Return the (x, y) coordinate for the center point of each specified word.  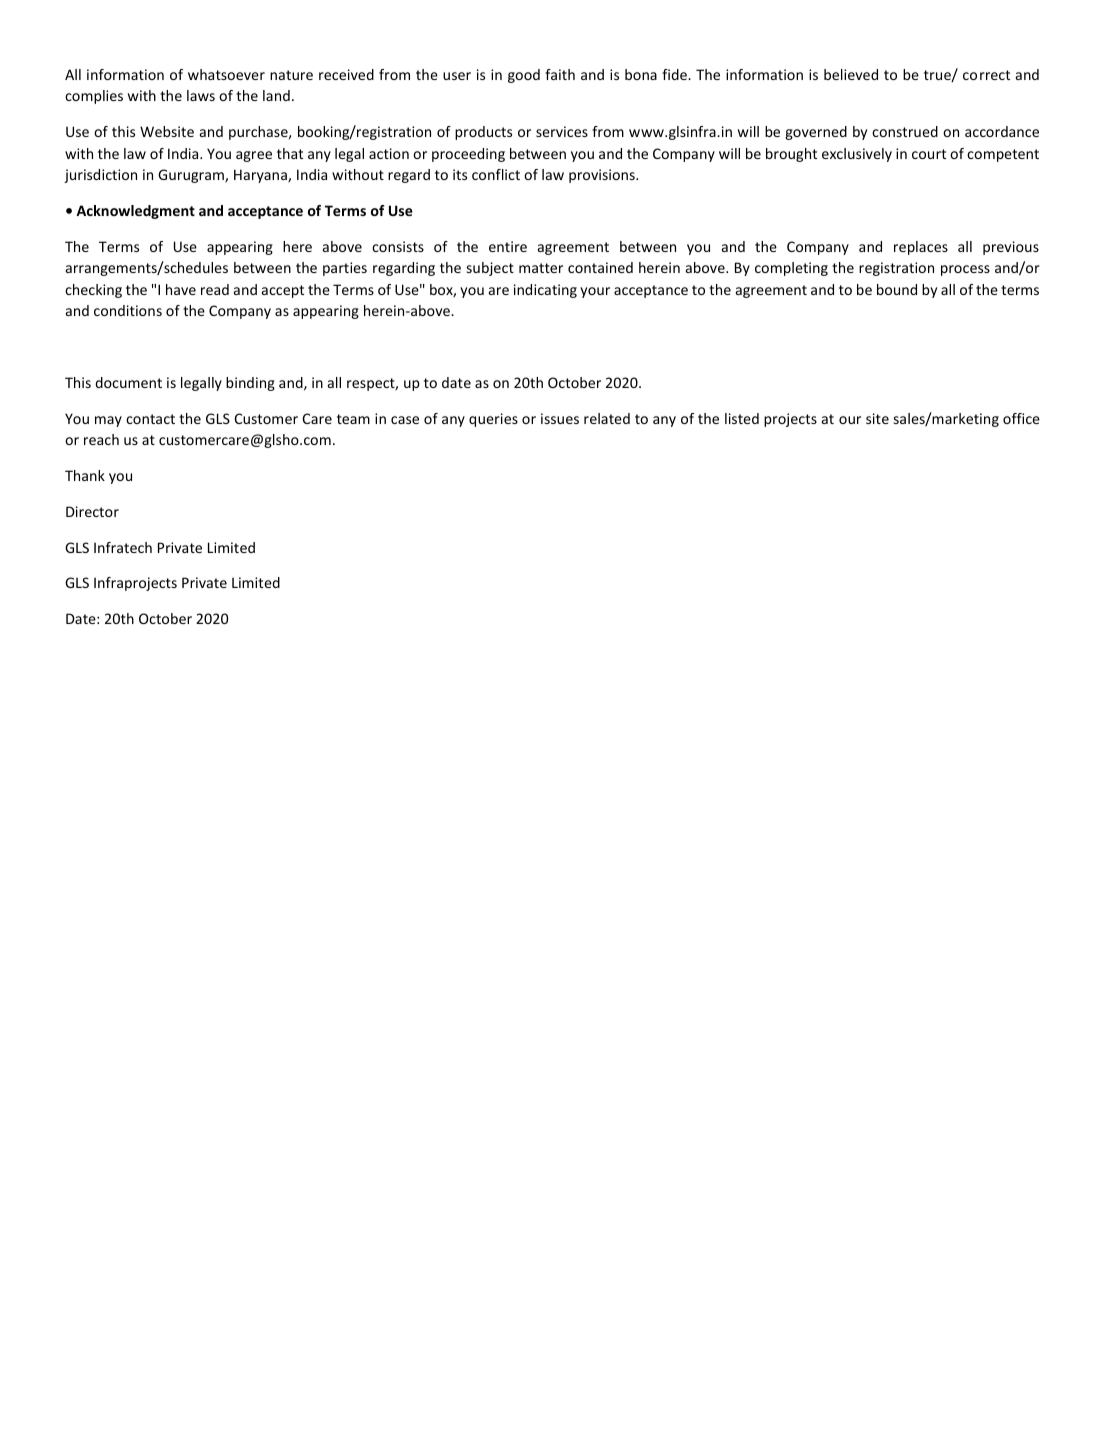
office (1021, 418)
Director (92, 511)
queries (493, 420)
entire (508, 246)
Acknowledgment (135, 212)
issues (560, 418)
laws (201, 95)
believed (851, 74)
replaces (921, 248)
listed (742, 418)
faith (560, 74)
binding (250, 384)
